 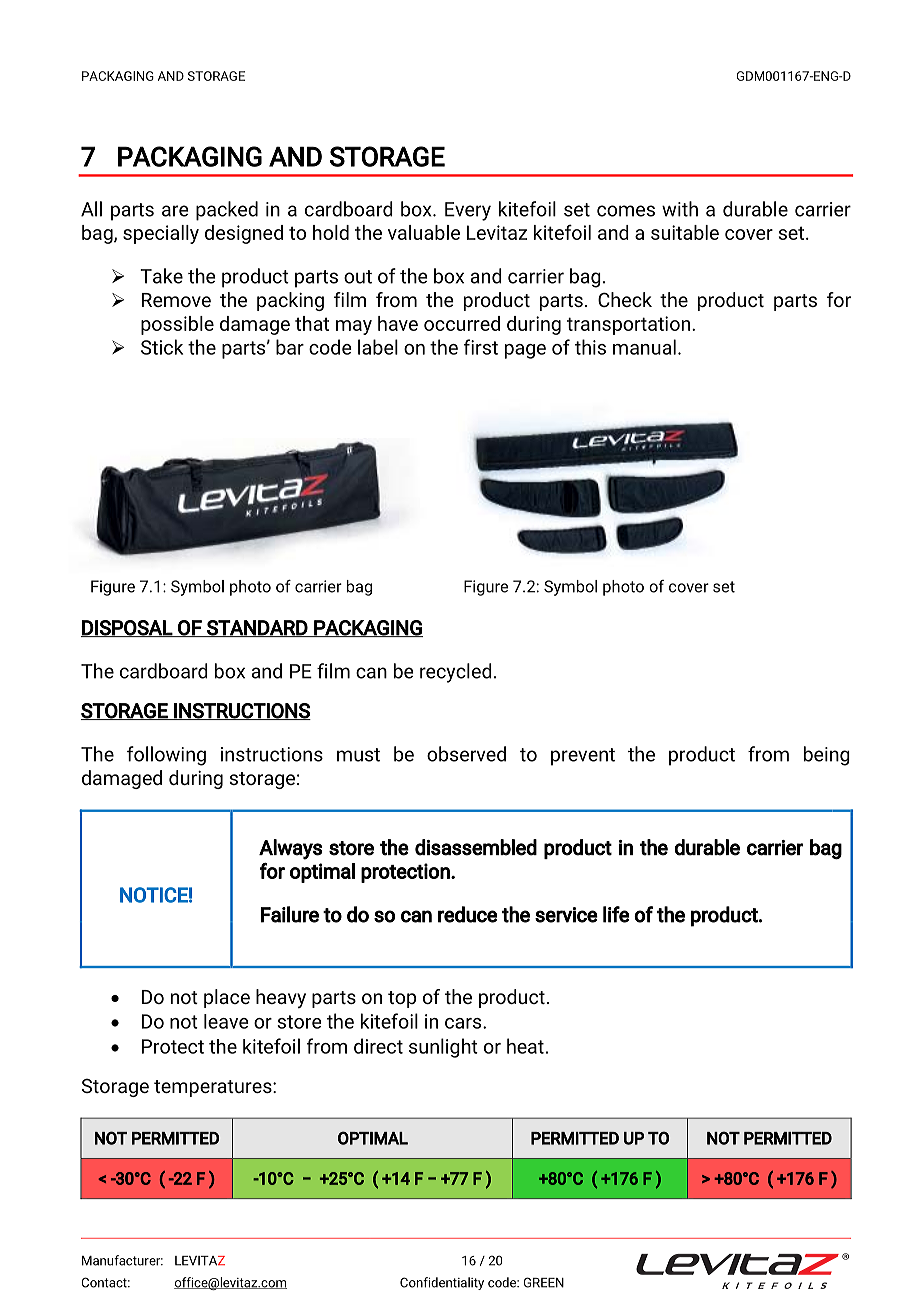 What do you see at coordinates (244, 234) in the screenshot?
I see `designed` at bounding box center [244, 234].
